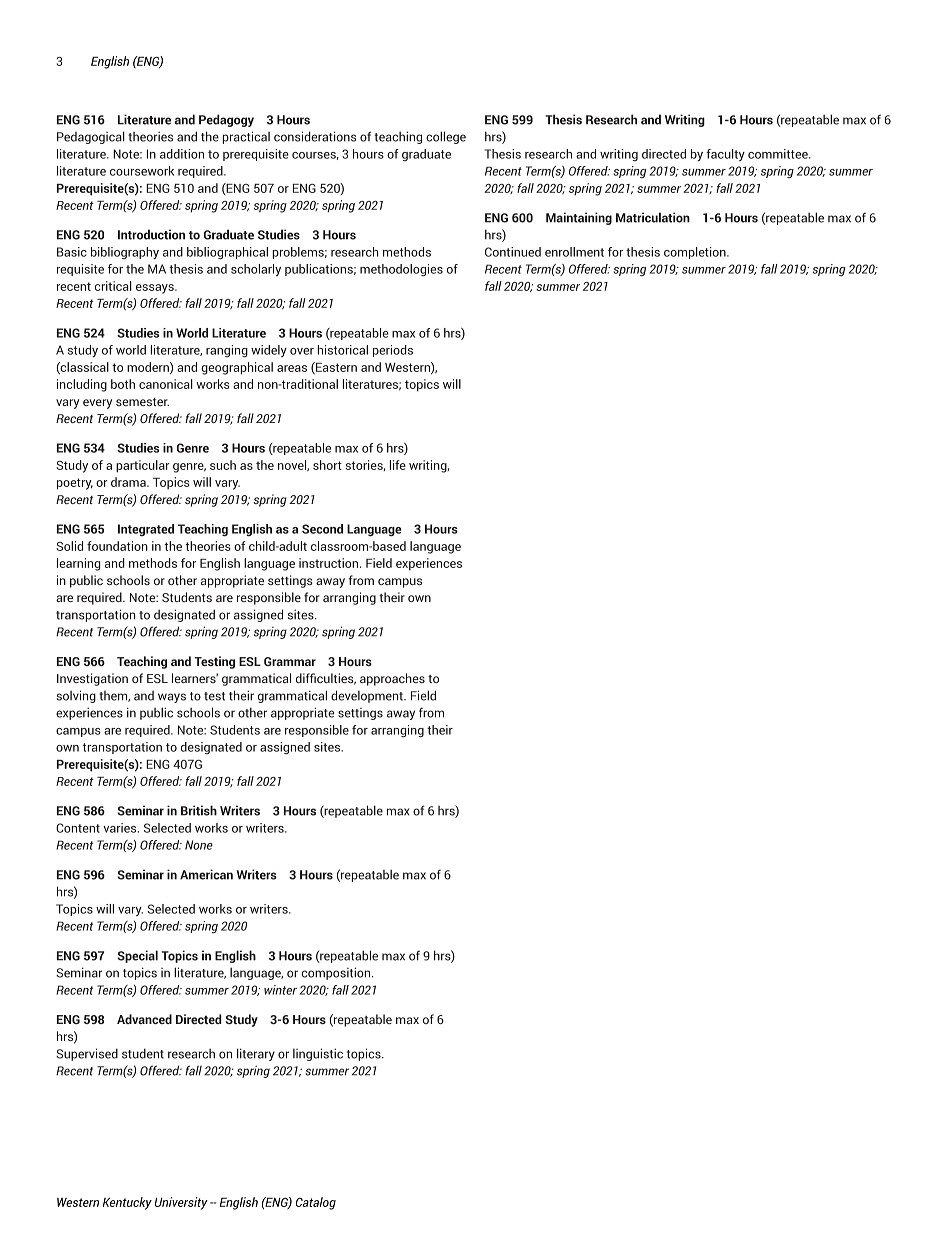  What do you see at coordinates (121, 828) in the screenshot?
I see `varies` at bounding box center [121, 828].
